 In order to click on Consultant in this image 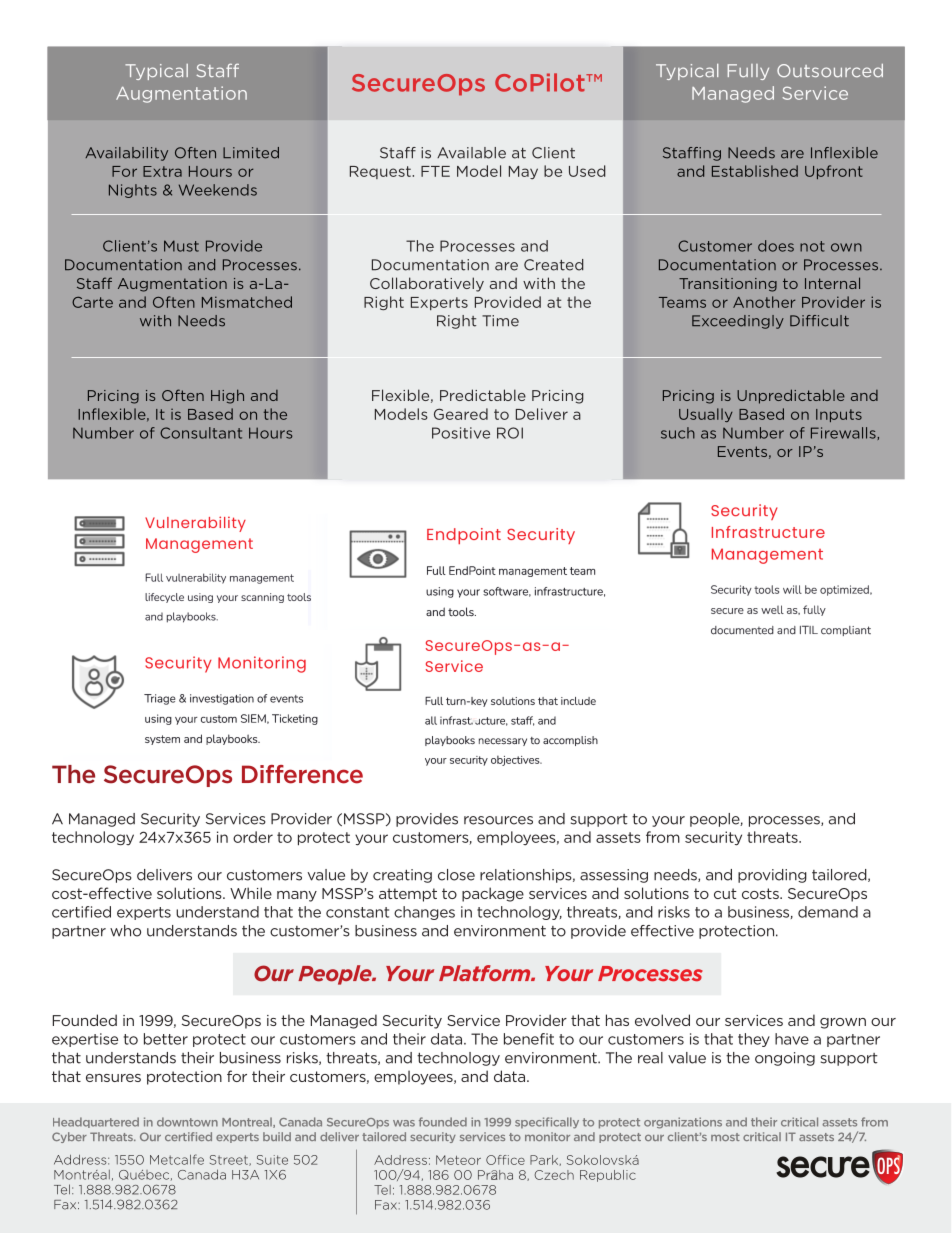, I will do `click(201, 433)`.
